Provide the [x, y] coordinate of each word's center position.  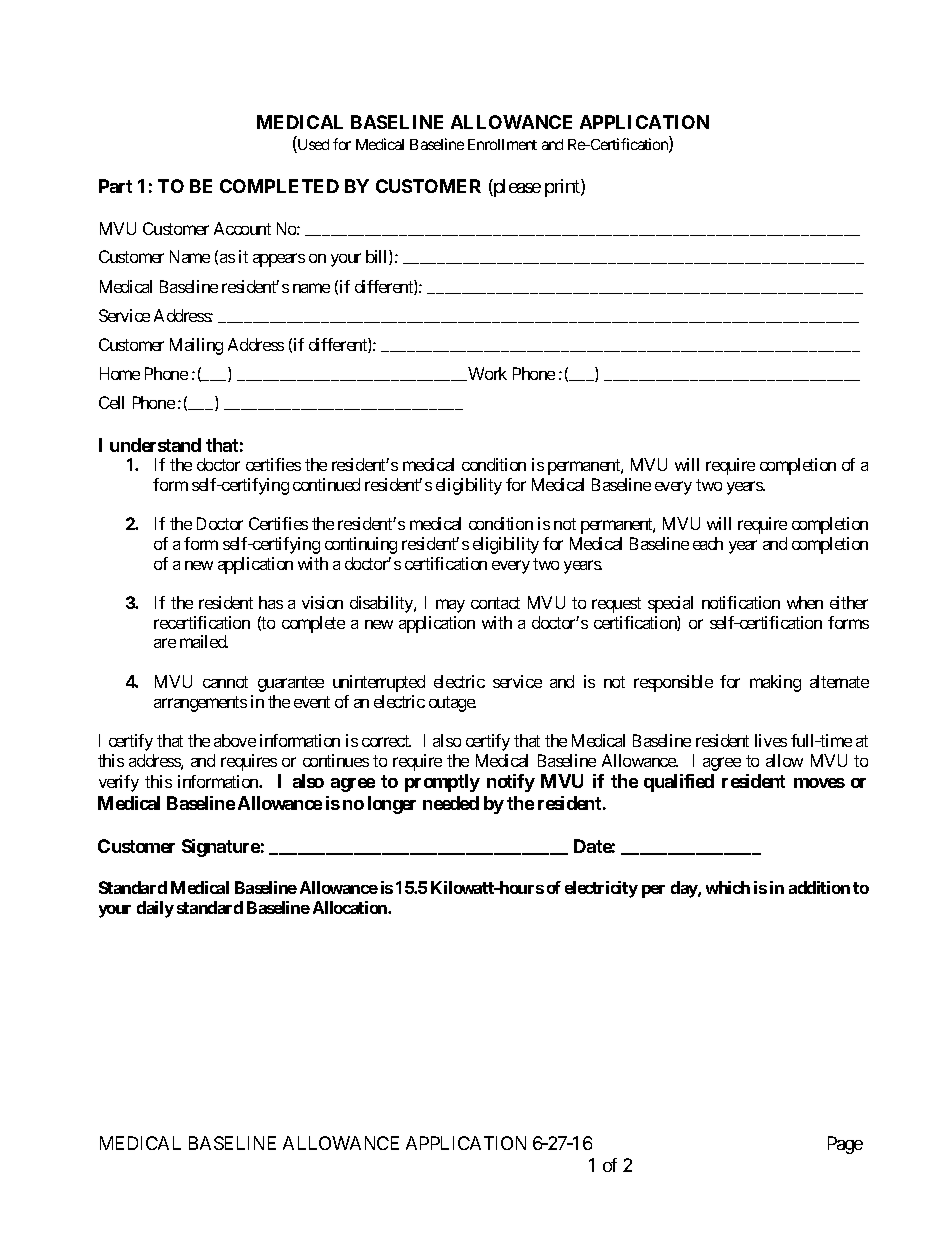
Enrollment [502, 144]
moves [819, 783]
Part [115, 186]
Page [845, 1145]
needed [451, 803]
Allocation [351, 907]
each [708, 543]
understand [155, 445]
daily [155, 909]
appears [279, 260]
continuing [361, 545]
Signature [221, 848]
